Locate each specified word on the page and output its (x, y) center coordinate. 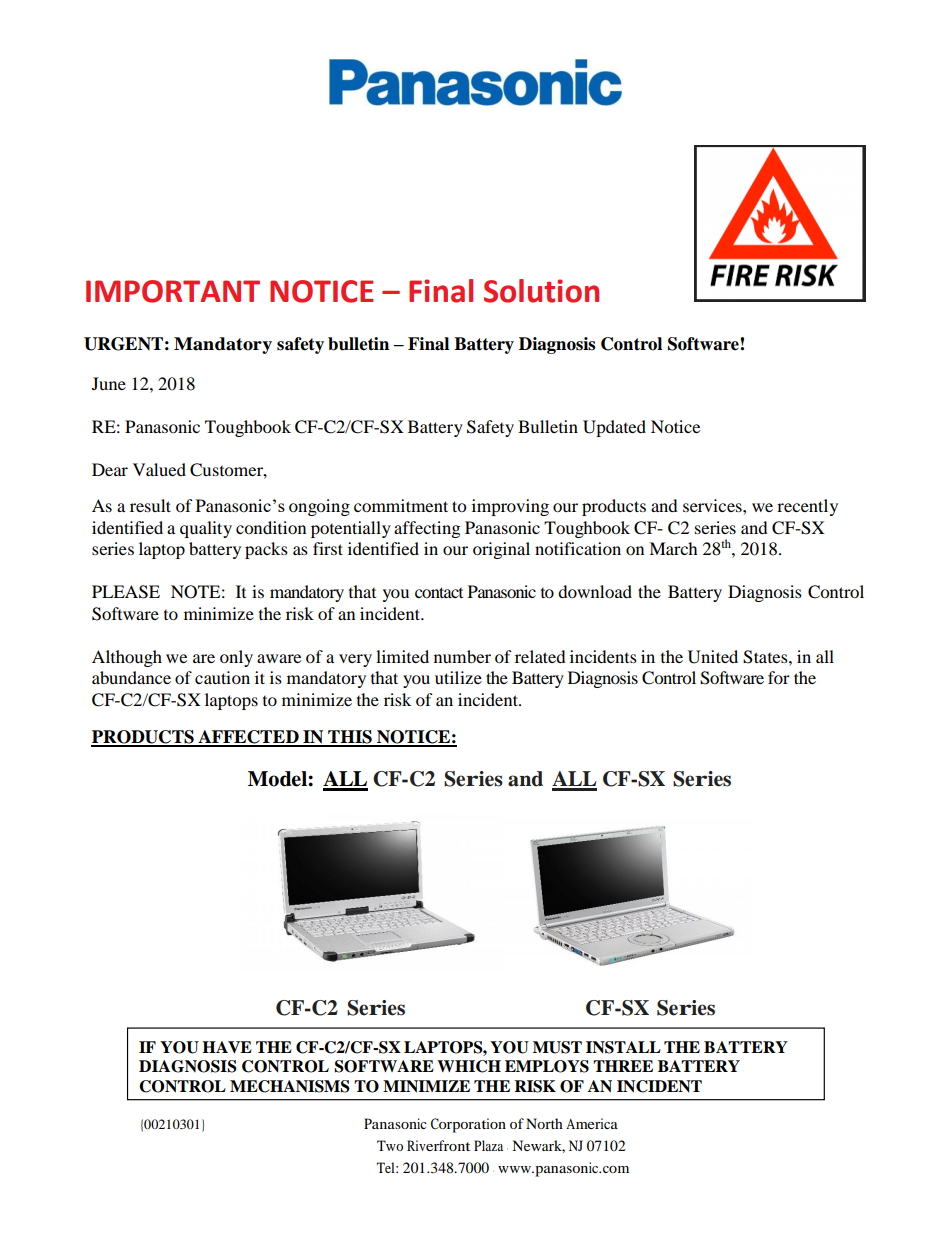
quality (206, 529)
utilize (458, 677)
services (713, 505)
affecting (427, 529)
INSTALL (623, 1047)
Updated (614, 428)
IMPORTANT (173, 291)
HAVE (227, 1047)
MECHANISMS (290, 1086)
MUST (557, 1047)
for (779, 677)
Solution (541, 291)
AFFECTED (248, 738)
